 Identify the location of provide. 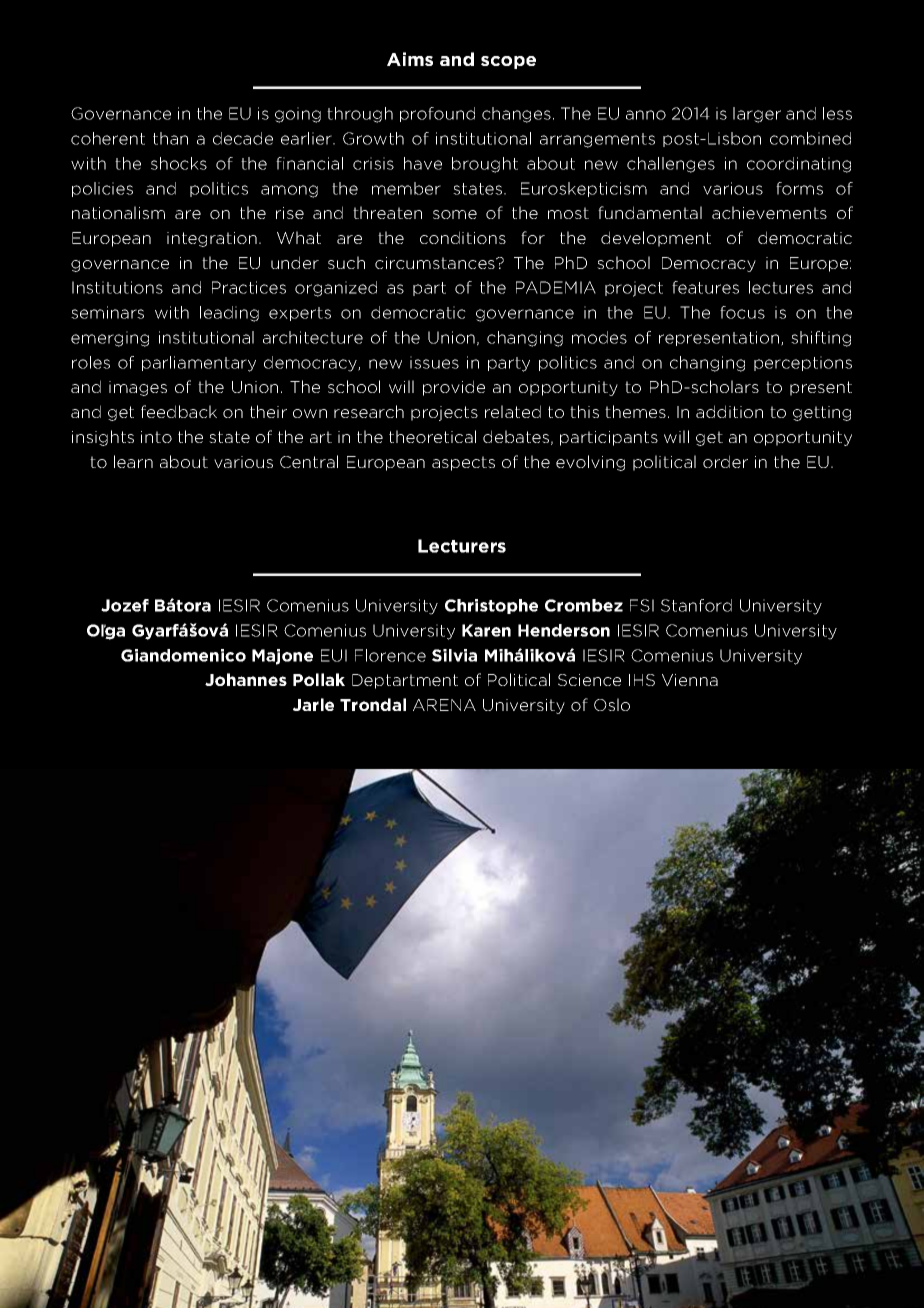
(454, 388).
